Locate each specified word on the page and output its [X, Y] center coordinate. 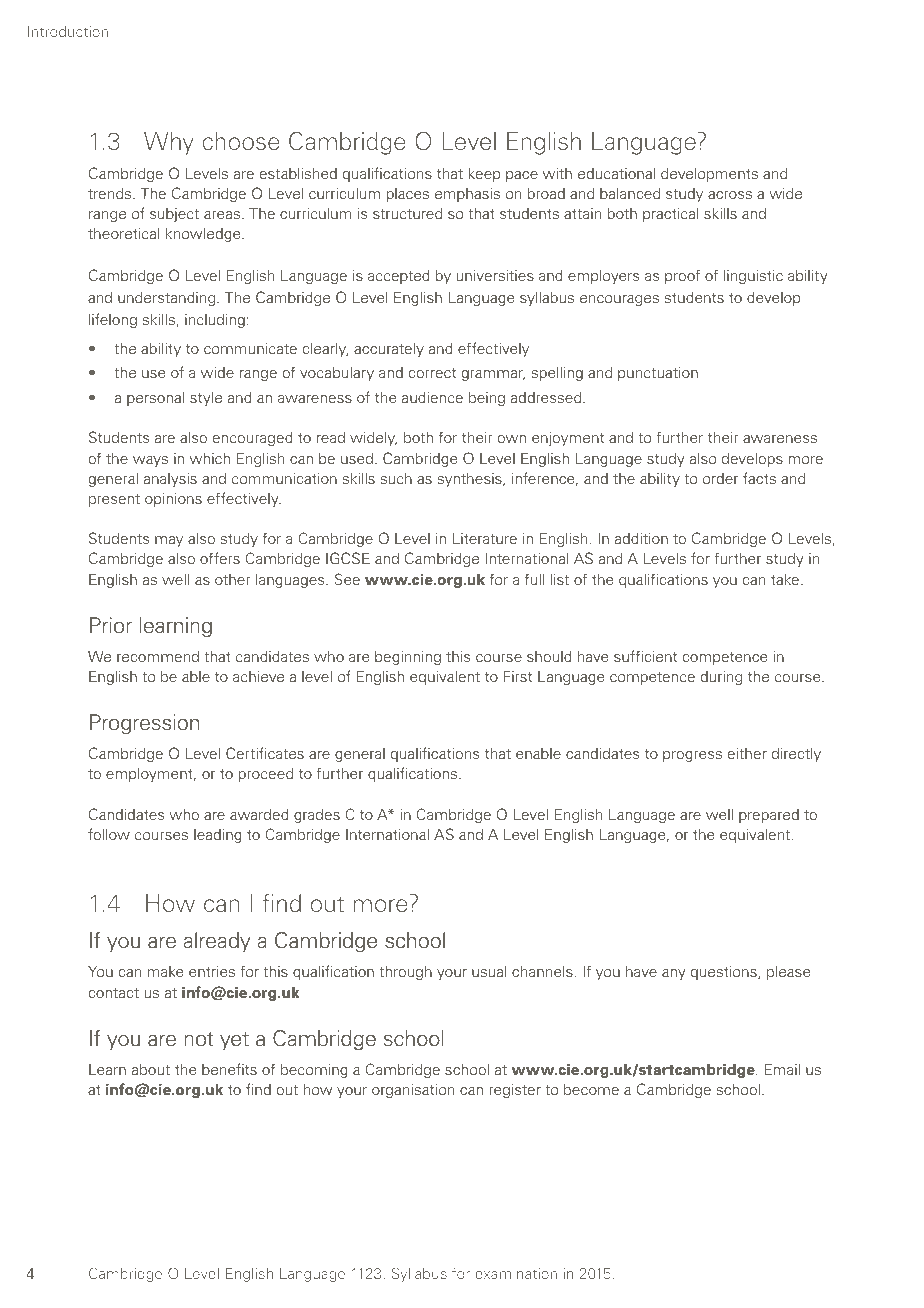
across [730, 195]
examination [516, 1273]
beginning [408, 658]
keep [484, 175]
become [591, 1089]
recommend [158, 656]
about [151, 1069]
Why [169, 143]
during [721, 678]
